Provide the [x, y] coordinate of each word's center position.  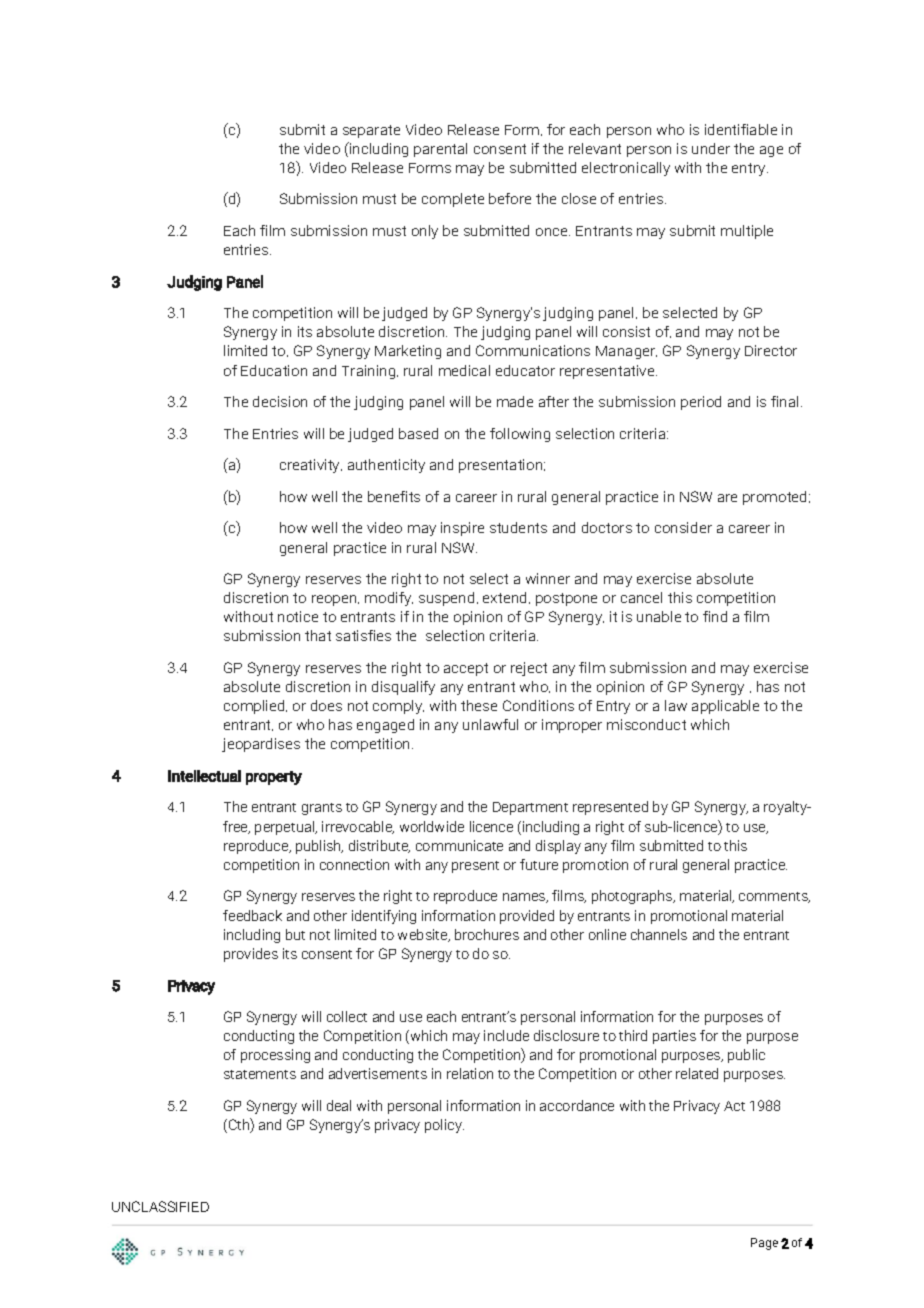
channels [659, 934]
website [424, 935]
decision [280, 401]
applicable [725, 707]
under [711, 148]
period [701, 403]
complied [255, 707]
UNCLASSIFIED [160, 1206]
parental [440, 150]
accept [466, 669]
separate [371, 131]
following [520, 435]
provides [251, 955]
